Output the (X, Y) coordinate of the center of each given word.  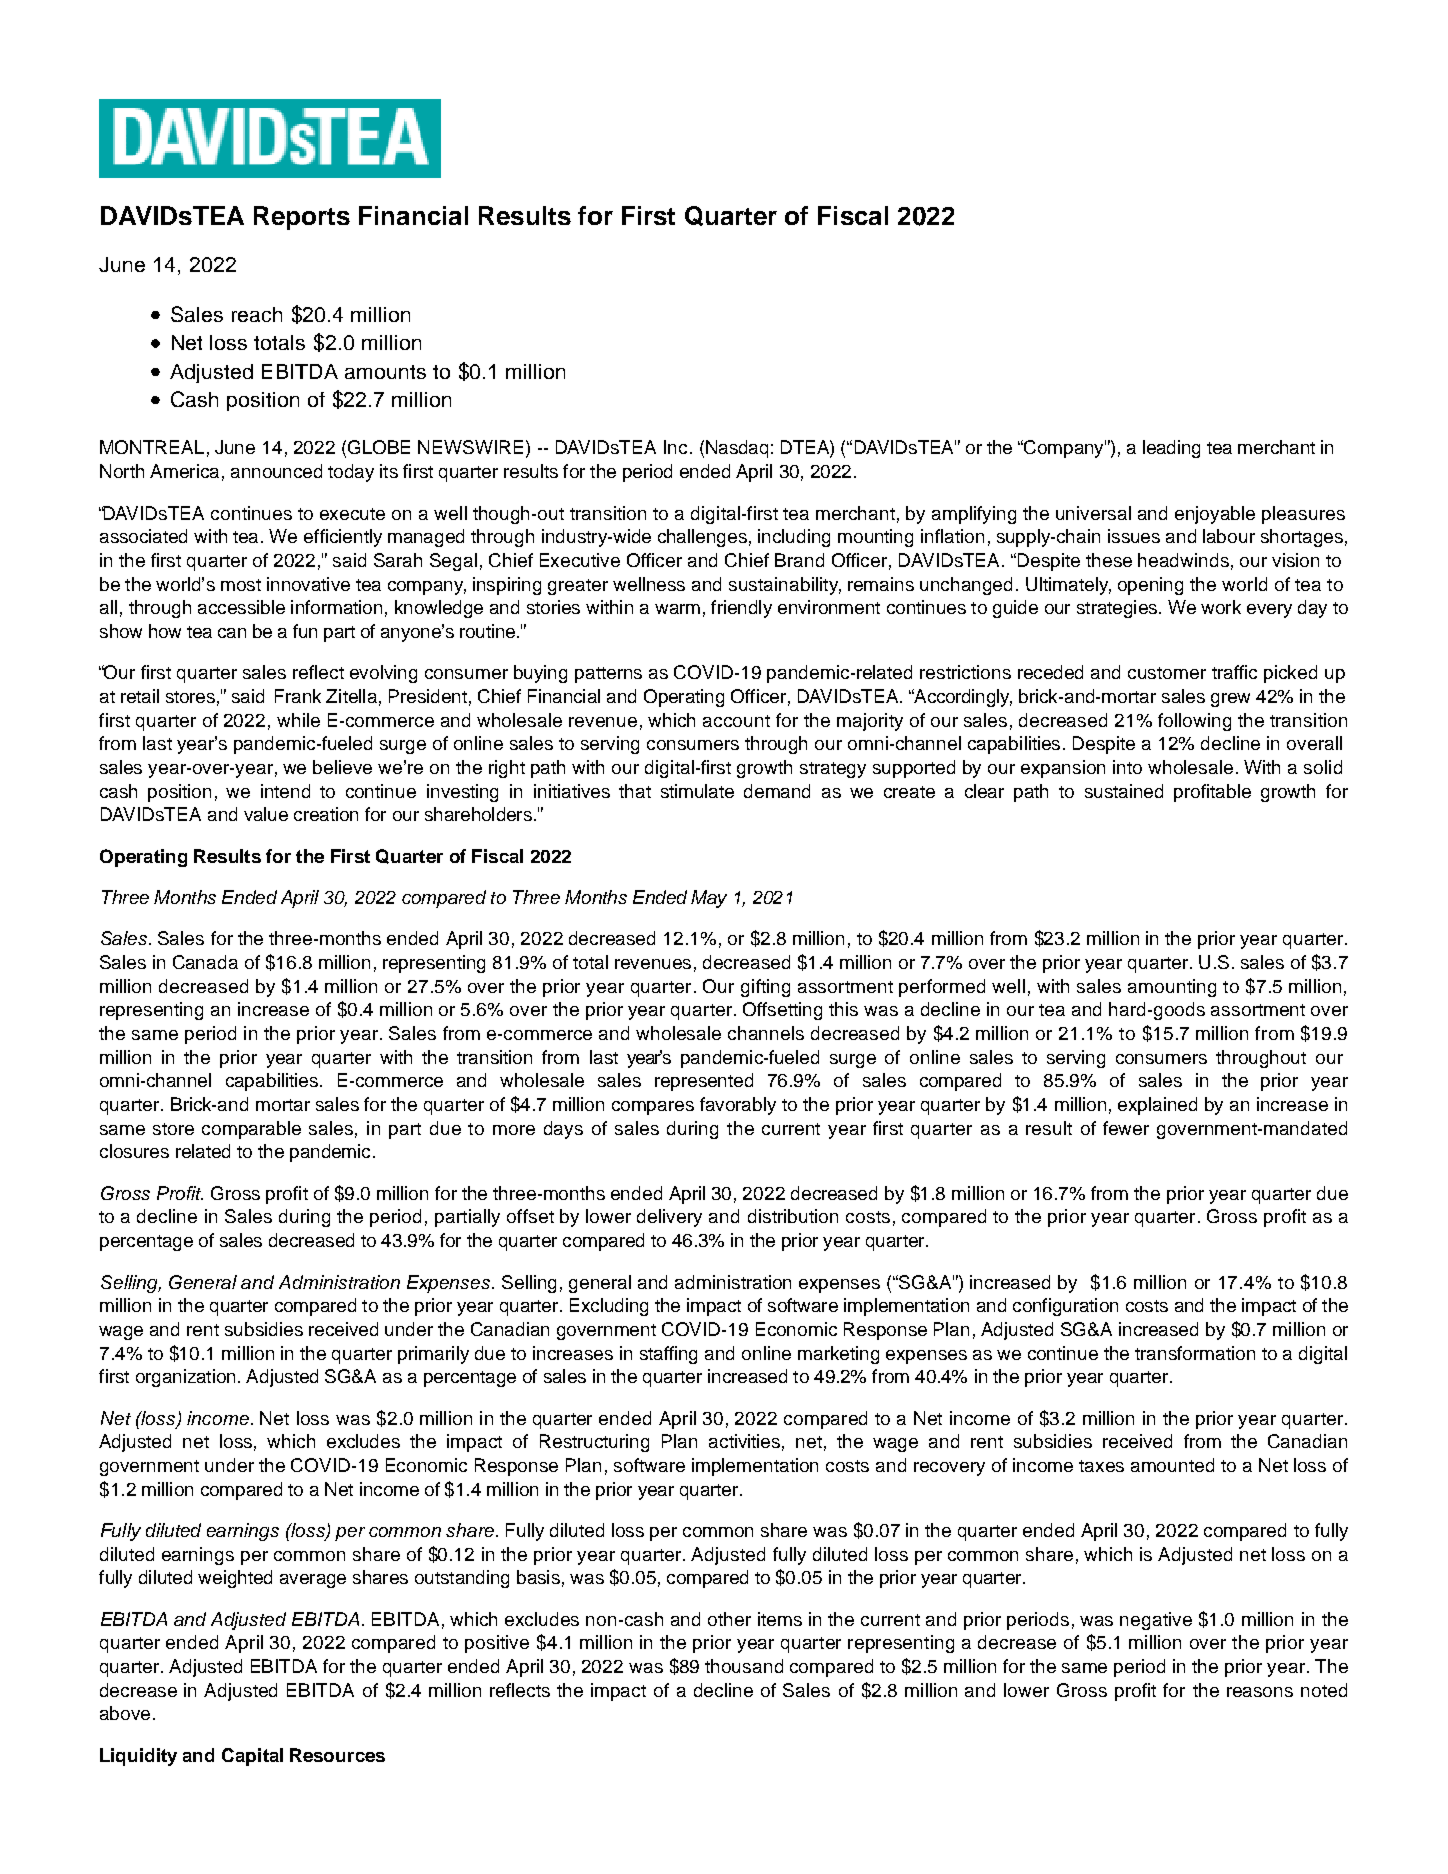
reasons (1260, 1692)
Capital (252, 1757)
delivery (669, 1218)
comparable (251, 1130)
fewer (1126, 1128)
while (298, 720)
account (736, 721)
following (1194, 722)
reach (257, 314)
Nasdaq (737, 449)
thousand (744, 1666)
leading (1171, 449)
